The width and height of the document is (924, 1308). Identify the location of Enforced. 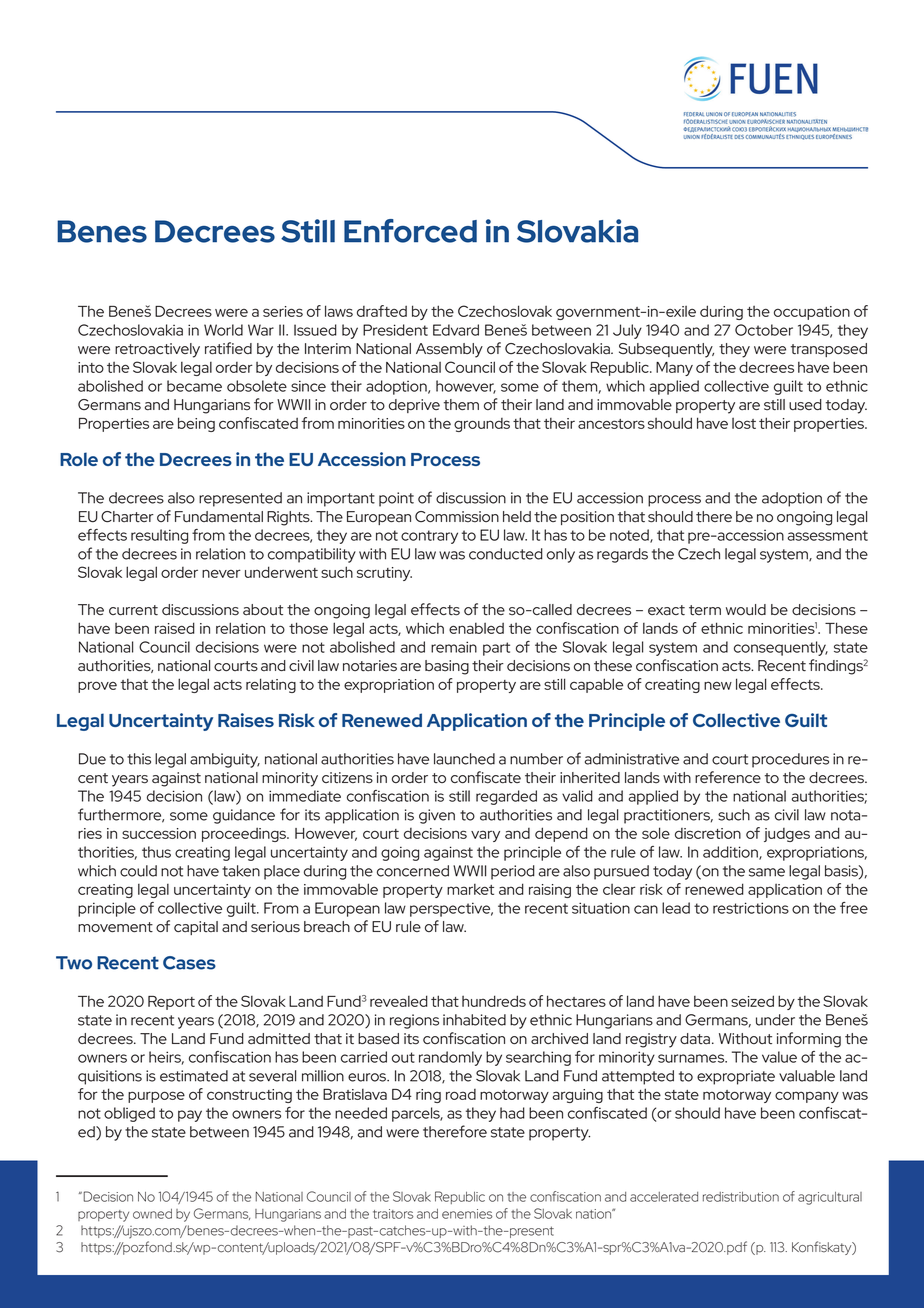
(410, 231).
